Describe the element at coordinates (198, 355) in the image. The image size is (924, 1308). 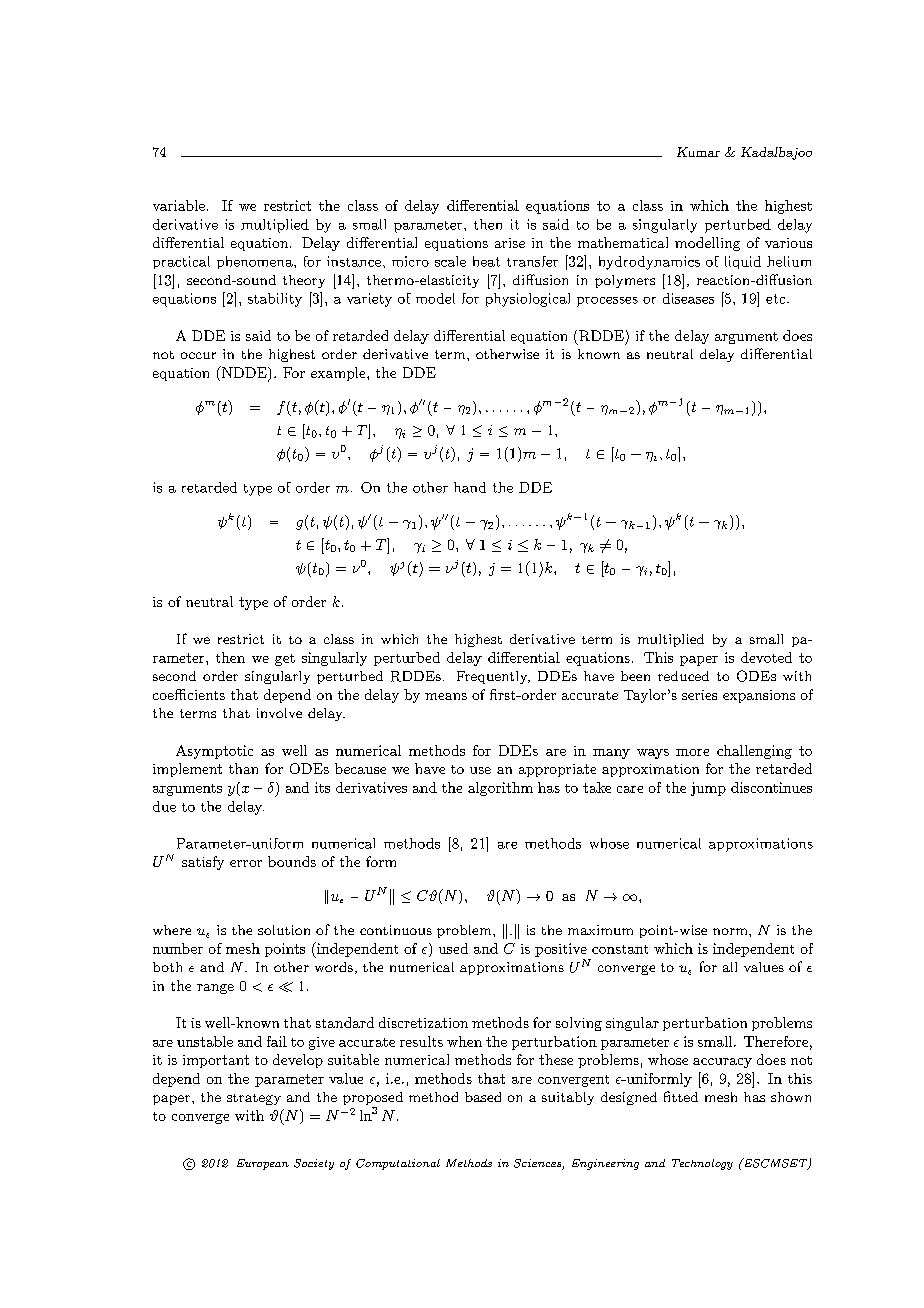
I see `occur` at that location.
